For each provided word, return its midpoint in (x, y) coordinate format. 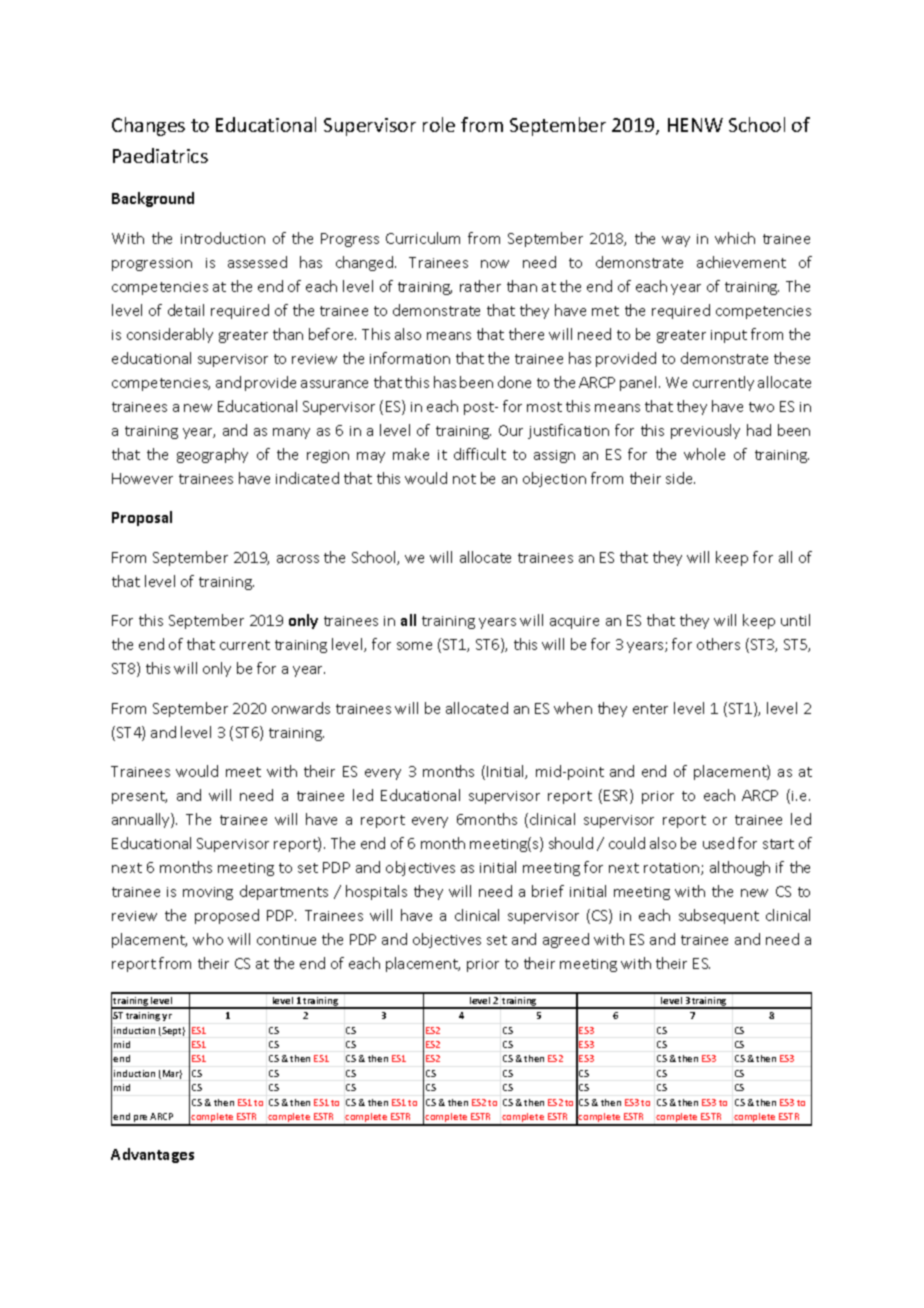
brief (548, 891)
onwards (301, 708)
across (298, 559)
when (573, 708)
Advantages (152, 1155)
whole (704, 454)
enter (650, 709)
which (735, 238)
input (729, 336)
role (439, 124)
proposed (227, 916)
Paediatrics (160, 155)
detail (186, 310)
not (464, 479)
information (410, 358)
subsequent (719, 916)
